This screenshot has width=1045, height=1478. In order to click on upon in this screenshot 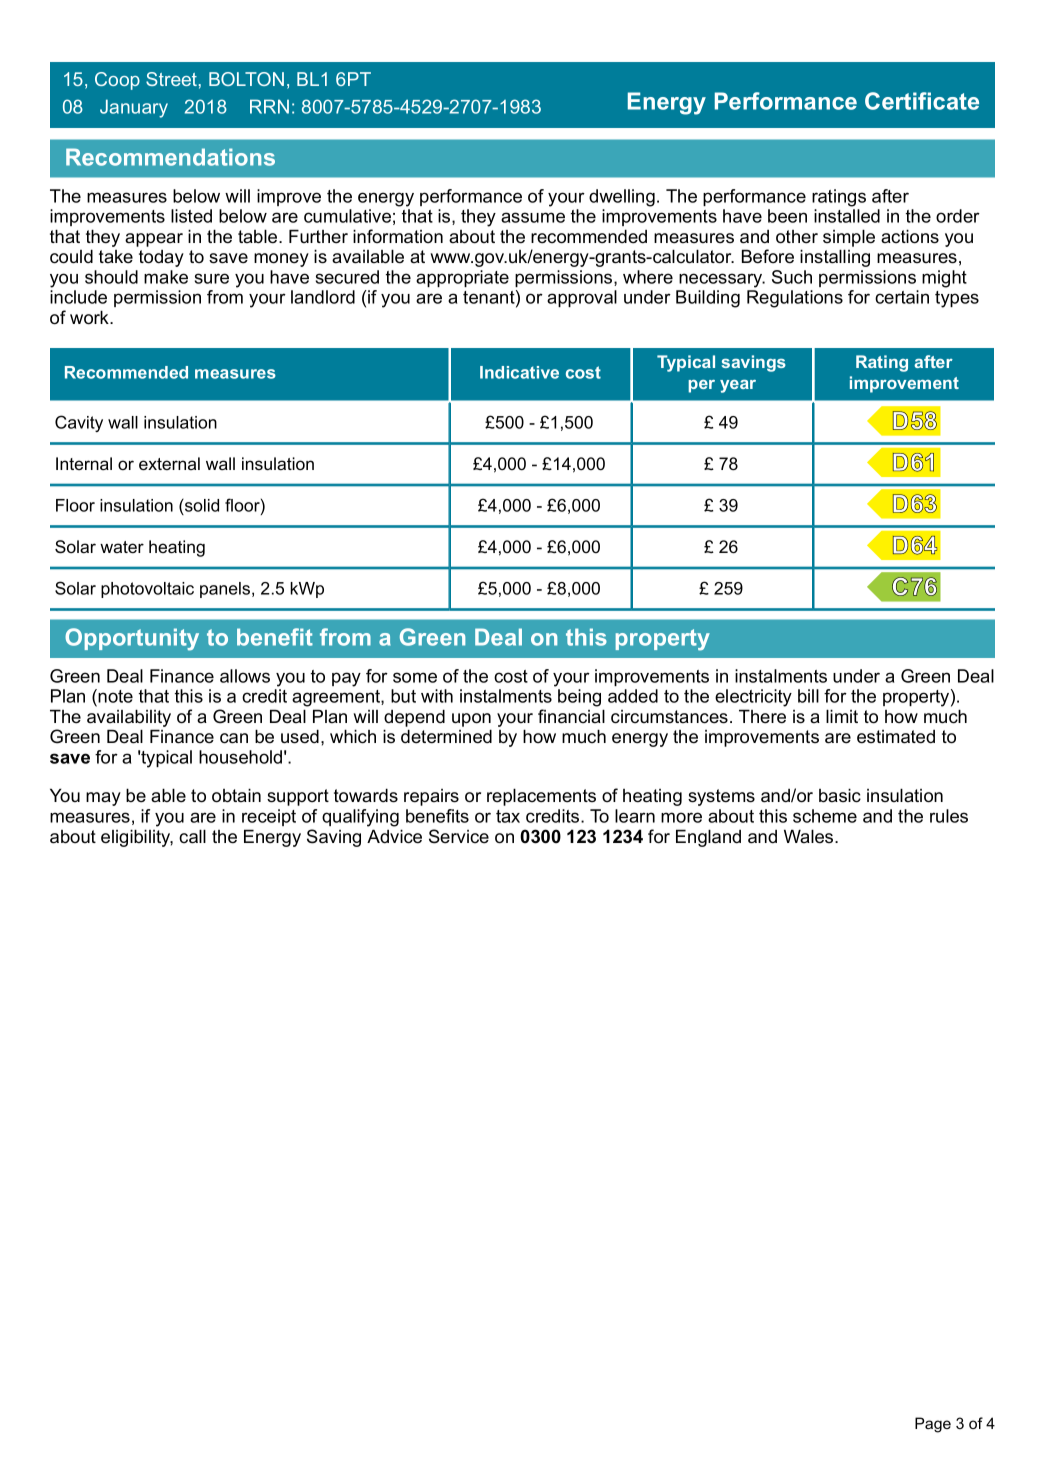, I will do `click(471, 720)`.
